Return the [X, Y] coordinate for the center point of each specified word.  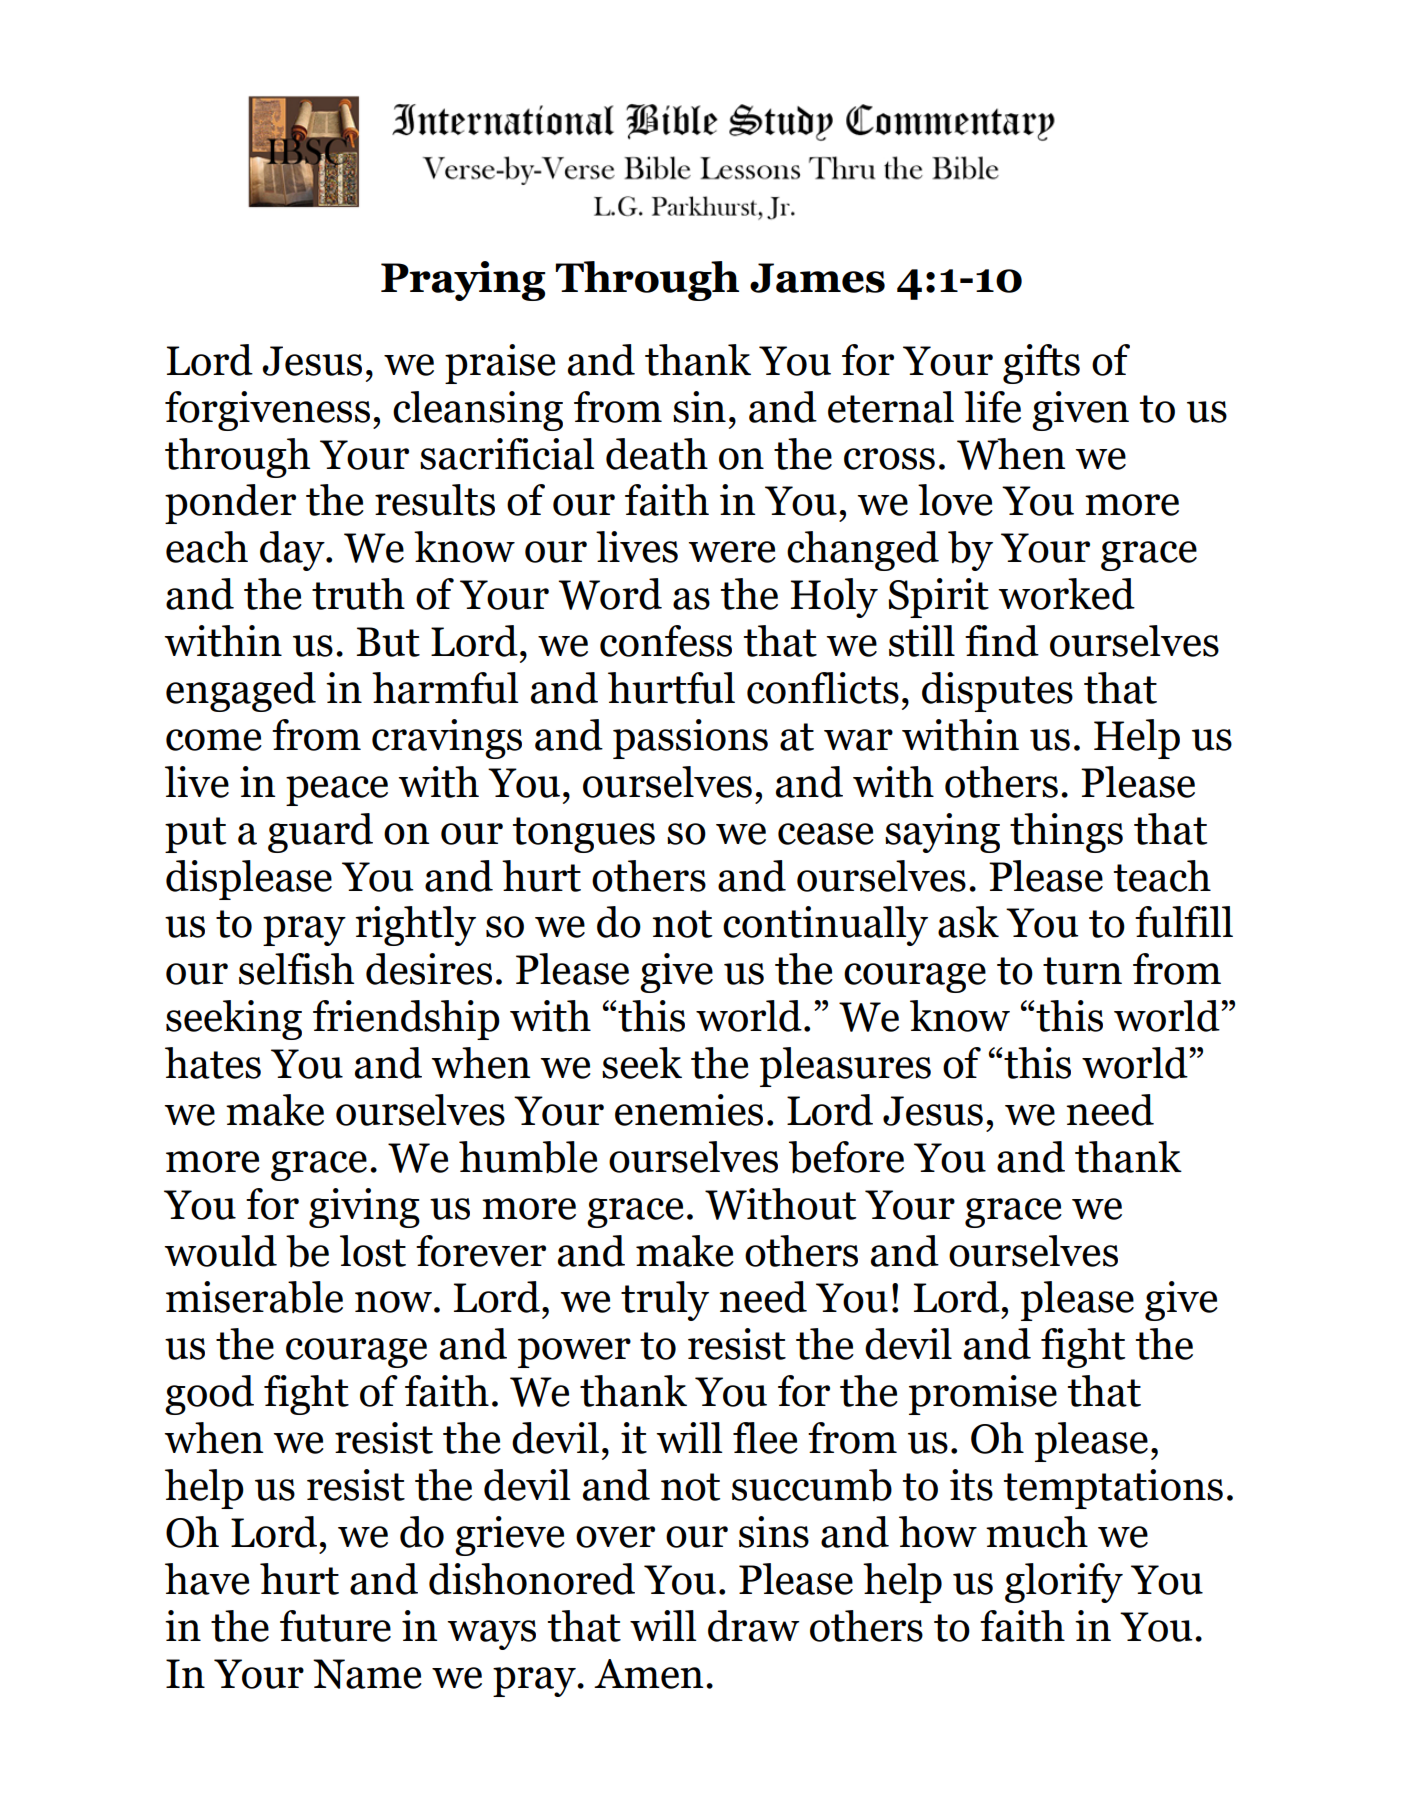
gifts [1041, 364]
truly [665, 1301]
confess [666, 641]
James [817, 278]
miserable [254, 1297]
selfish [296, 969]
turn [1082, 971]
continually [825, 926]
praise [500, 364]
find [1002, 641]
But [388, 642]
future [335, 1626]
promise [983, 1395]
